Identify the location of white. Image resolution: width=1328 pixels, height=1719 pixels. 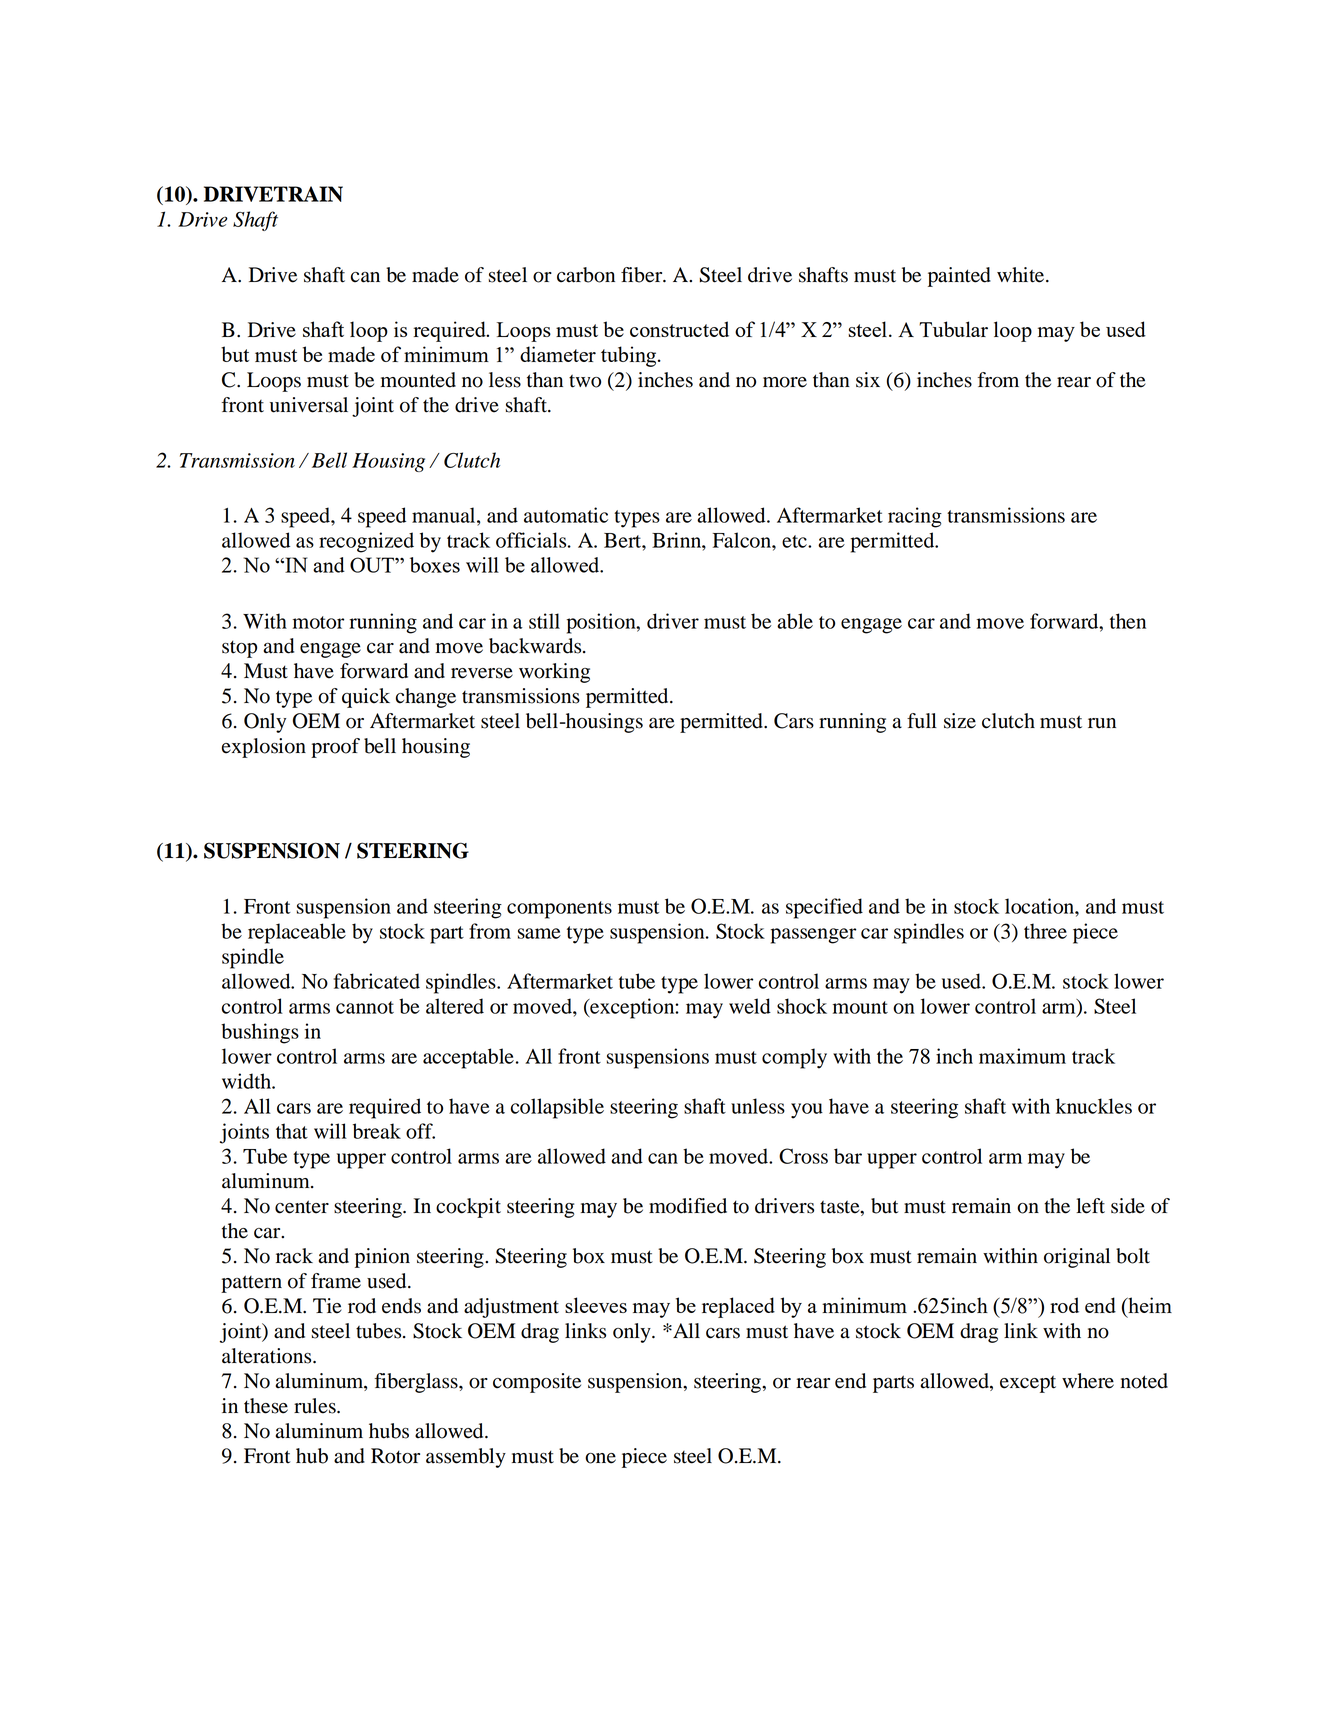
(1022, 275).
